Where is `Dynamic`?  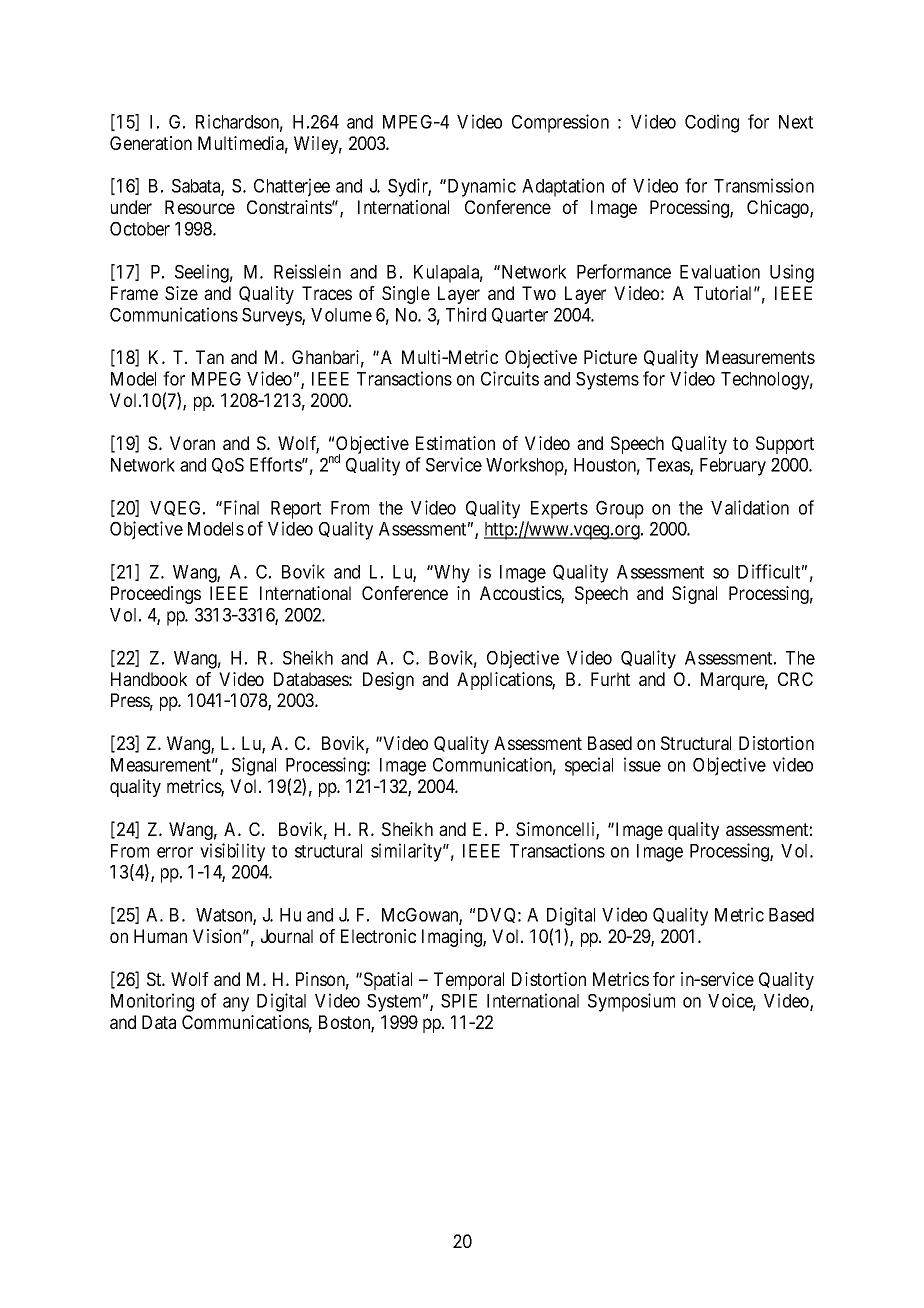
Dynamic is located at coordinates (480, 187).
